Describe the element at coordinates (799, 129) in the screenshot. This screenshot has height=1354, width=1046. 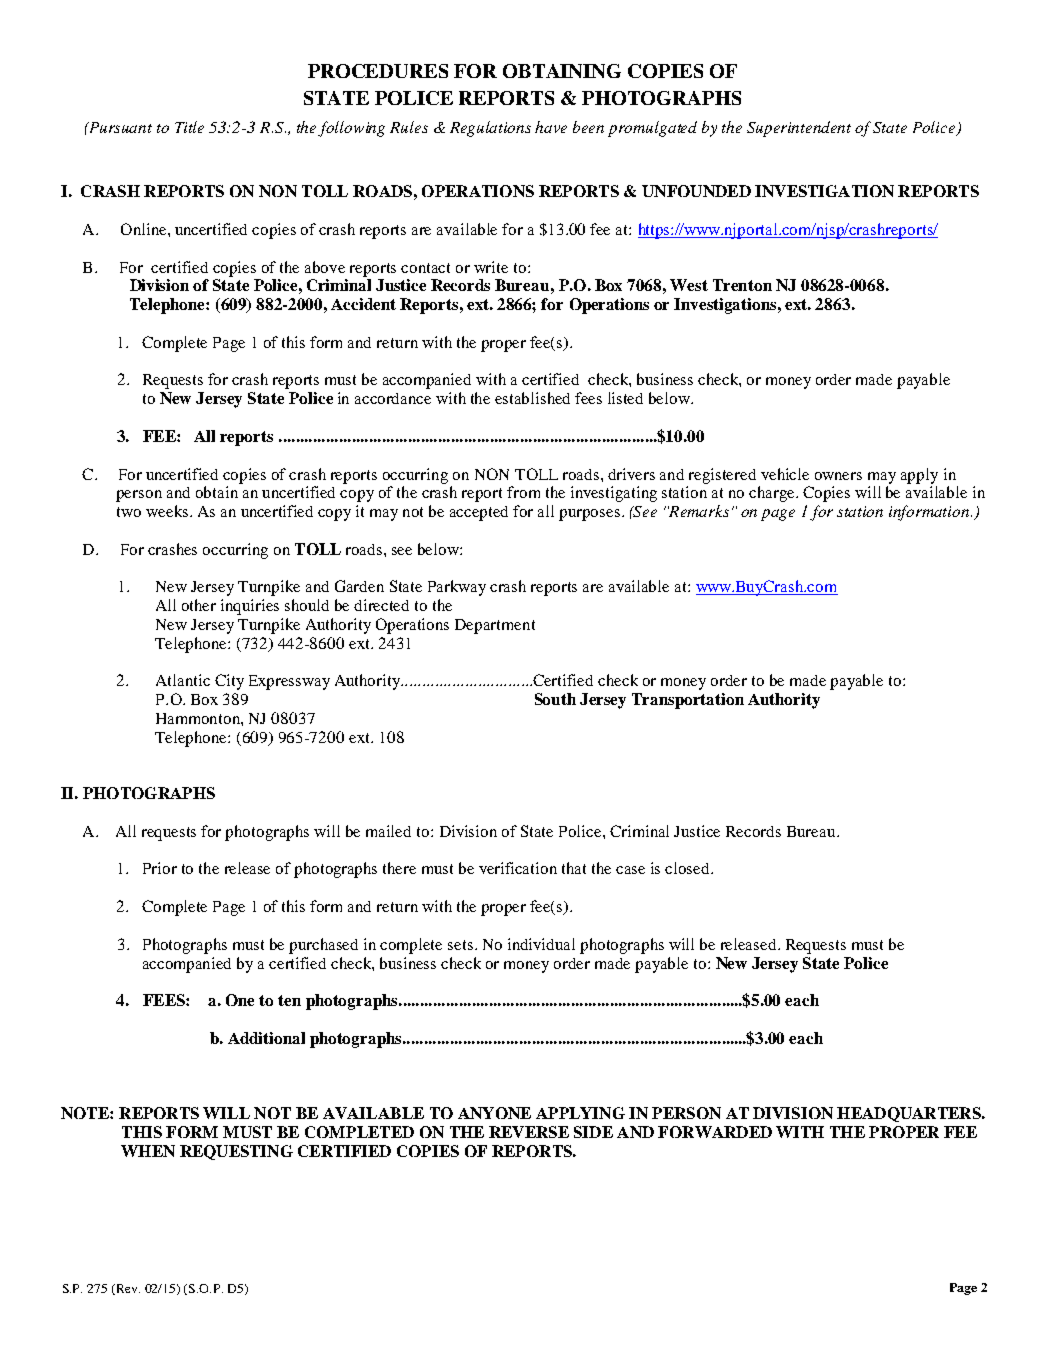
I see `Superintendent` at that location.
